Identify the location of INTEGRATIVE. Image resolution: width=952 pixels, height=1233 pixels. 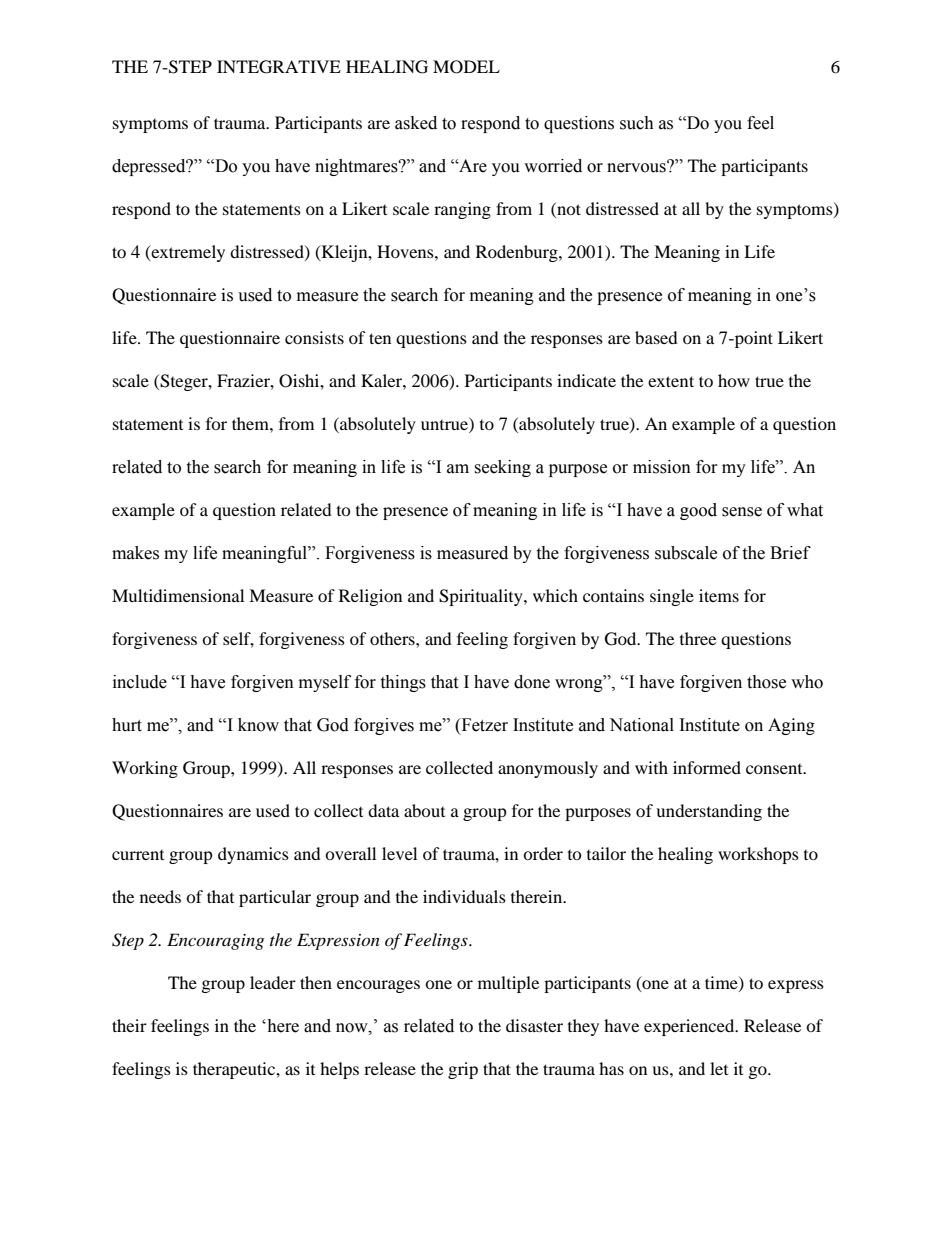
(279, 67).
